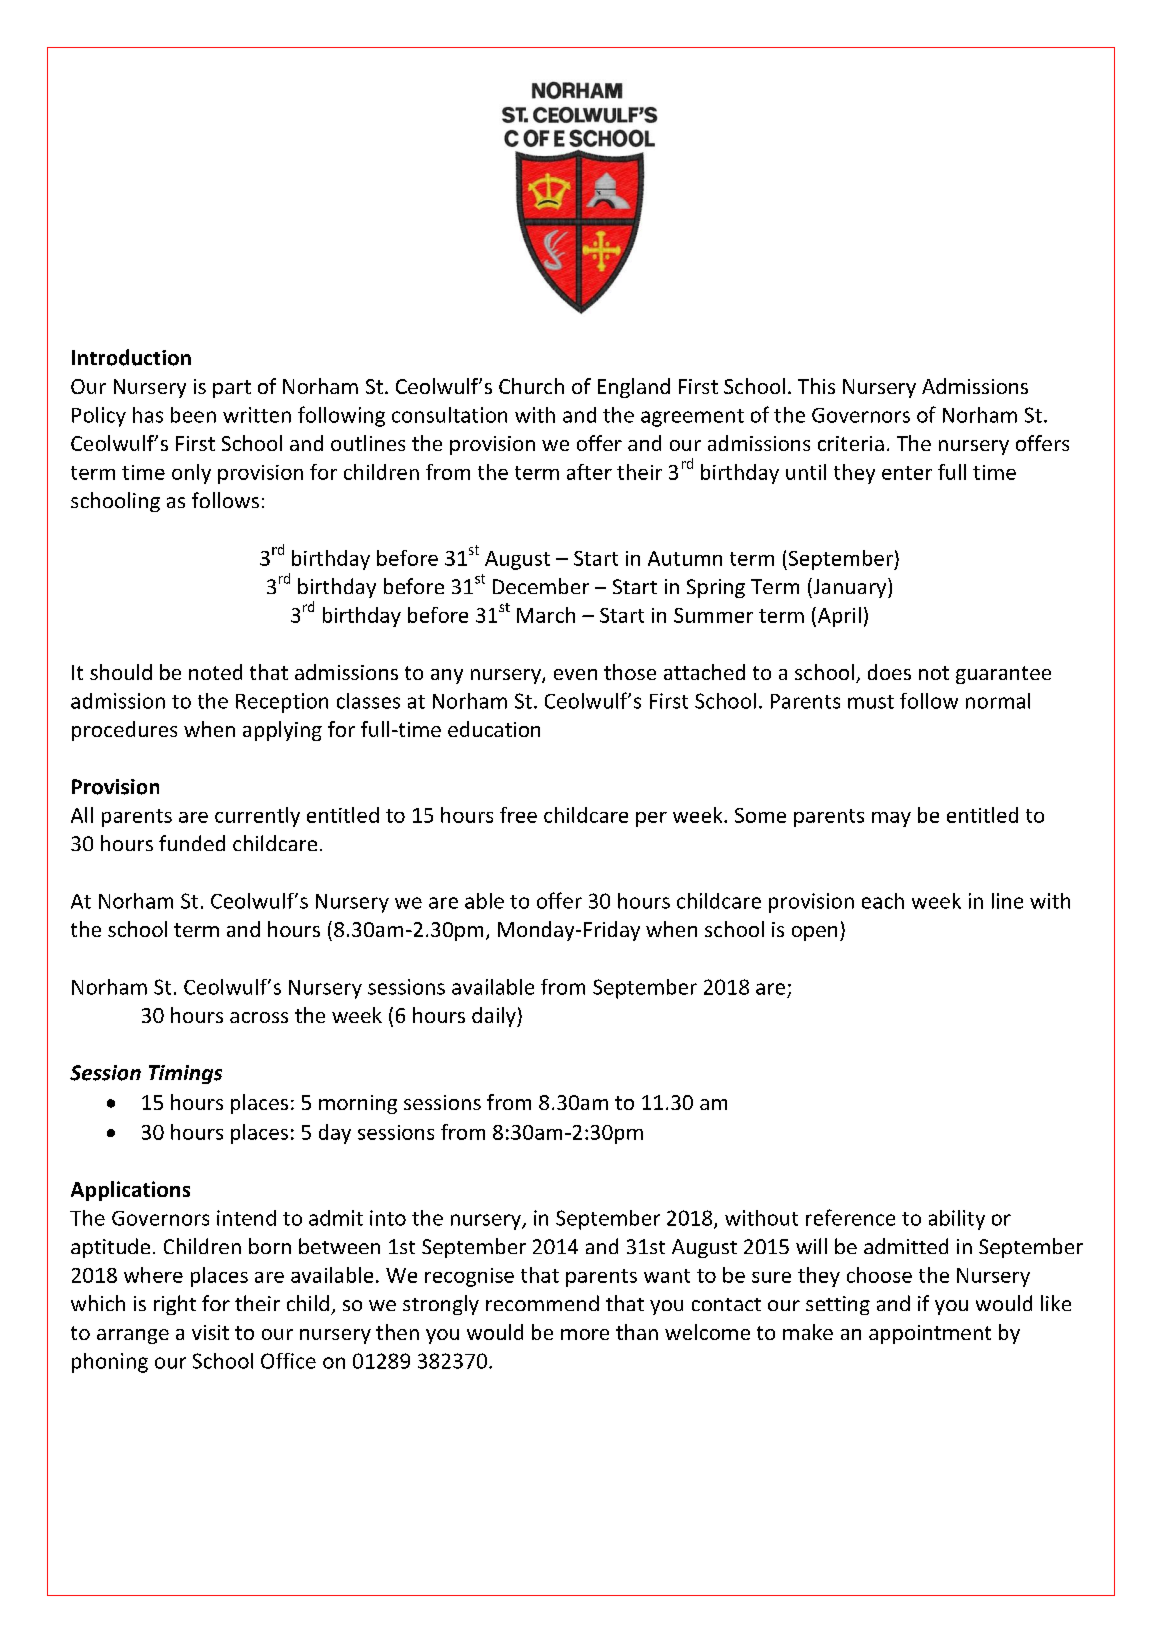  I want to click on free, so click(518, 815).
